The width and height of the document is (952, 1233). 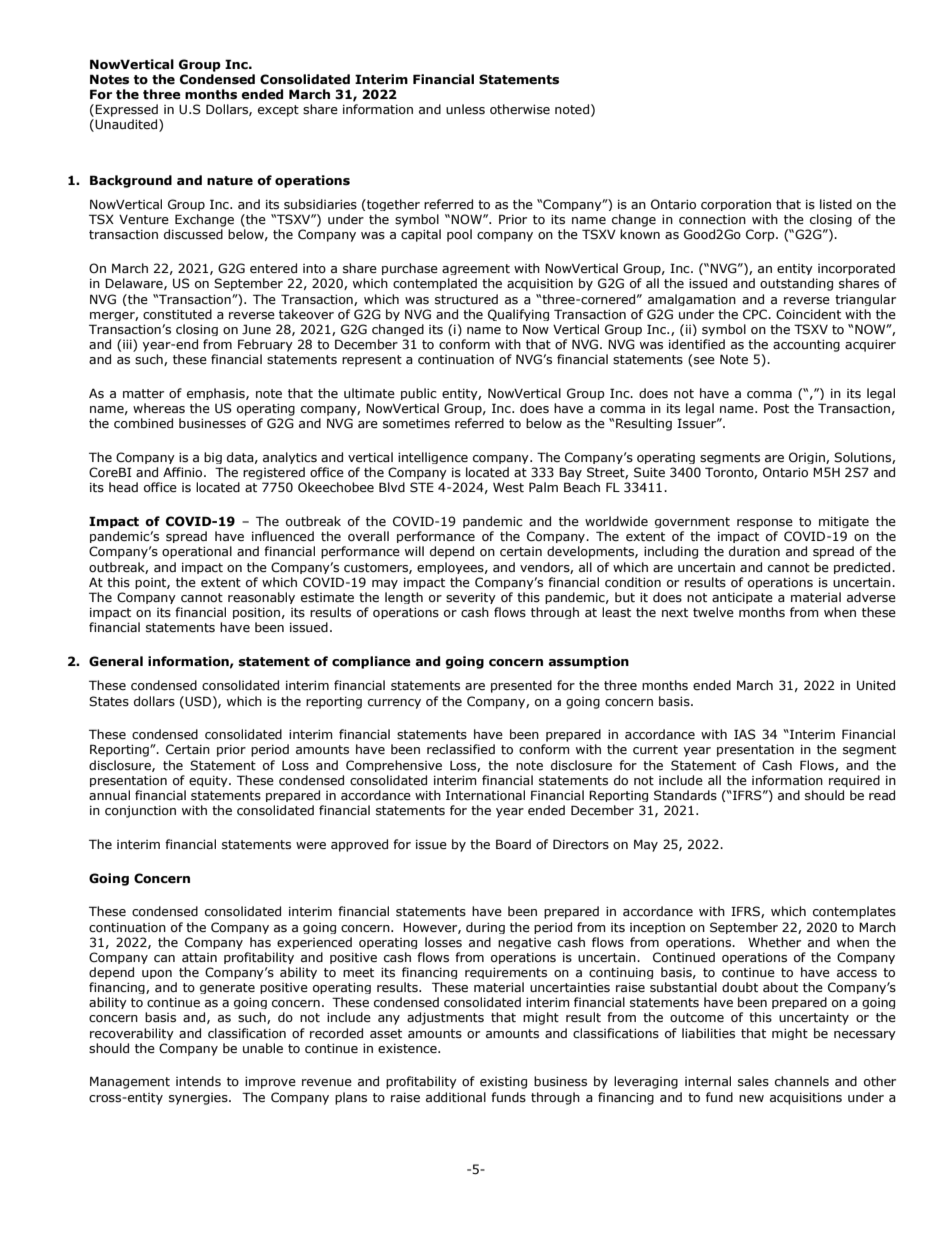 What do you see at coordinates (230, 181) in the document?
I see `nature` at bounding box center [230, 181].
